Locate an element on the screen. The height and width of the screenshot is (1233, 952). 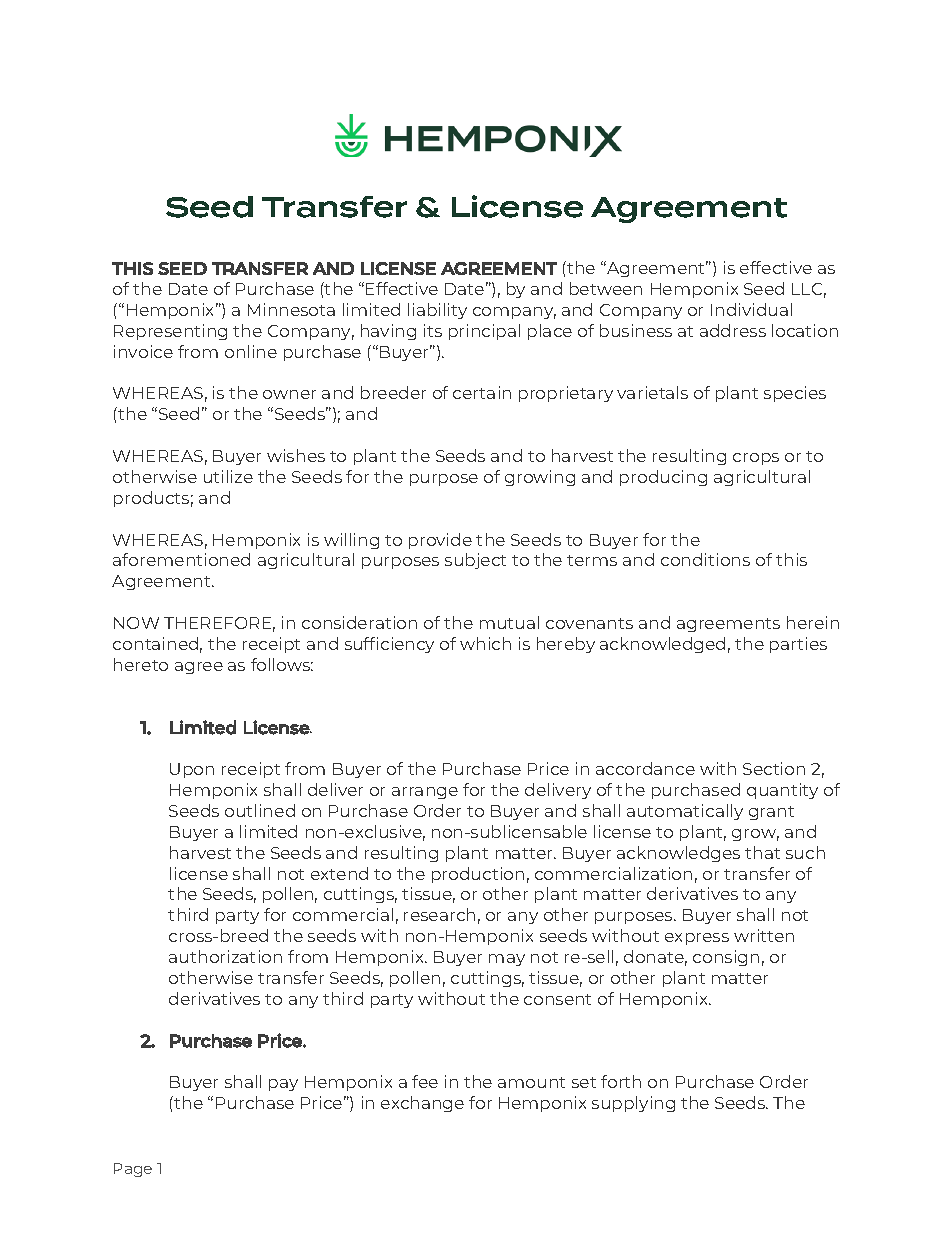
Representing is located at coordinates (170, 332).
